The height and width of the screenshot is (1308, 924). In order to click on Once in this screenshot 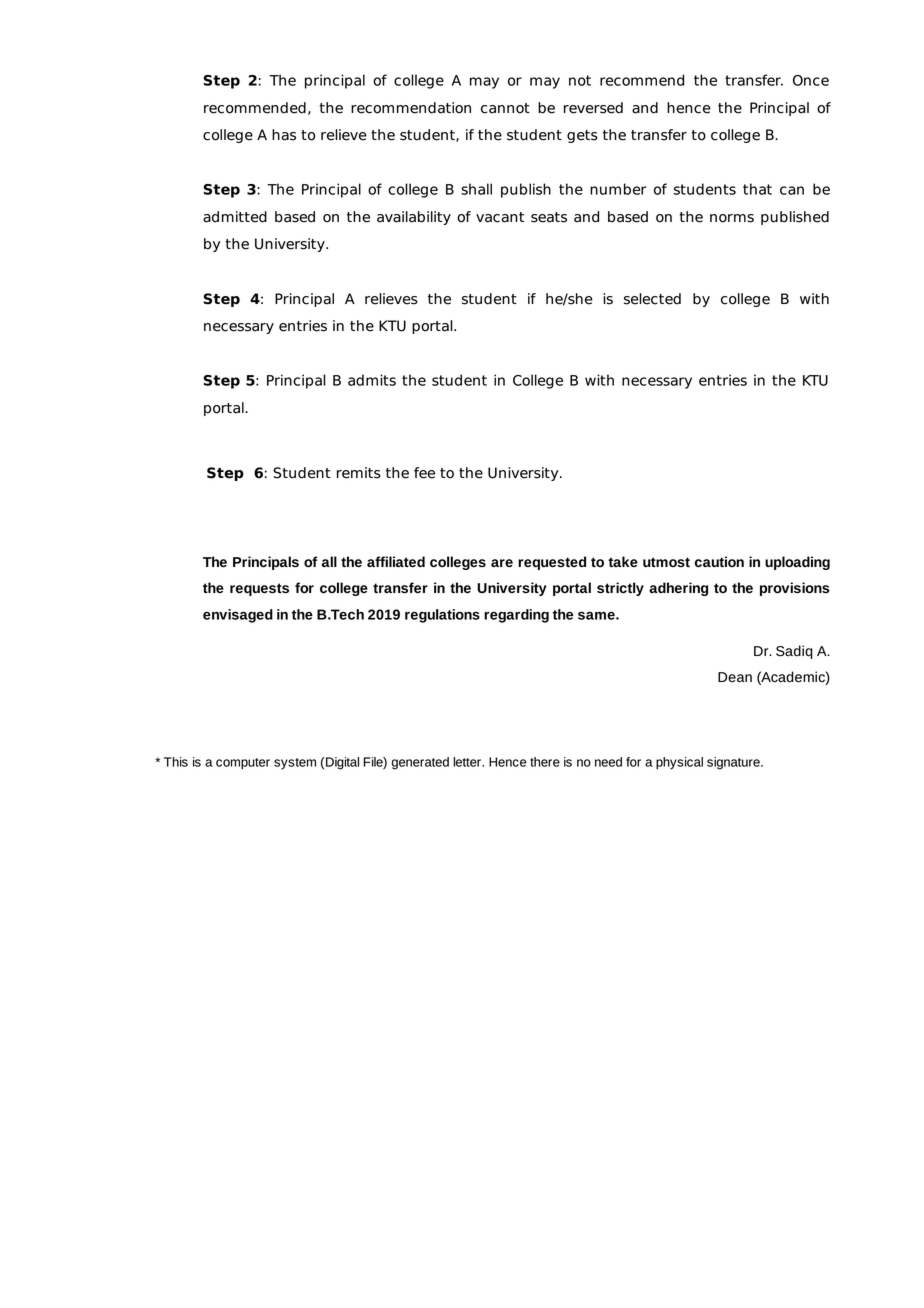, I will do `click(811, 80)`.
